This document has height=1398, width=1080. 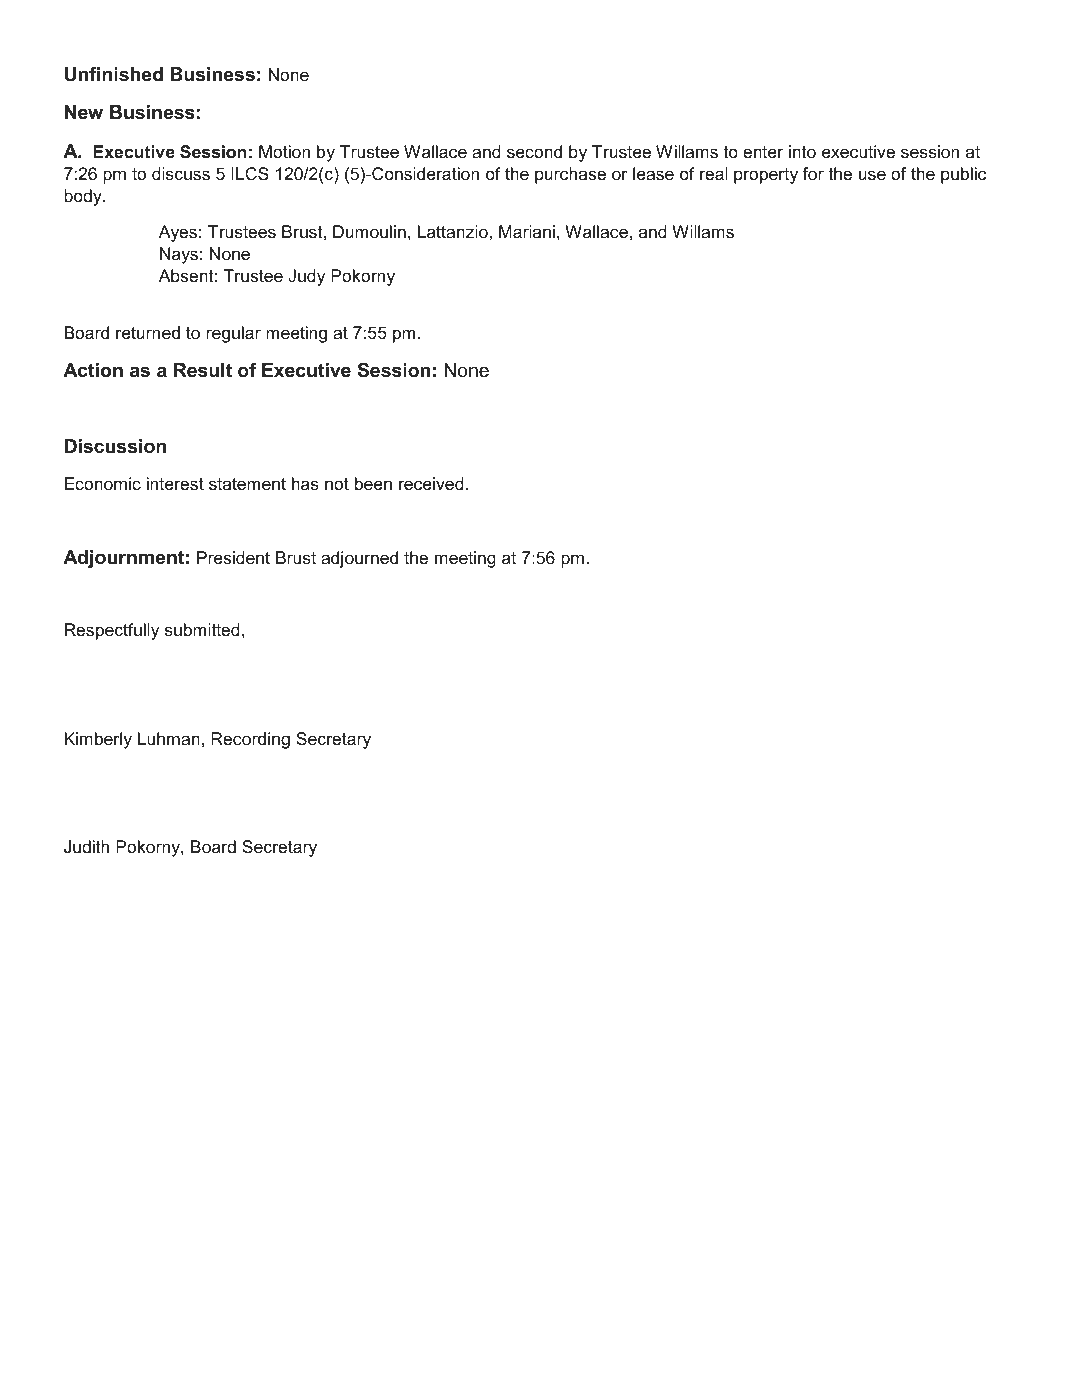 I want to click on President, so click(x=233, y=558).
